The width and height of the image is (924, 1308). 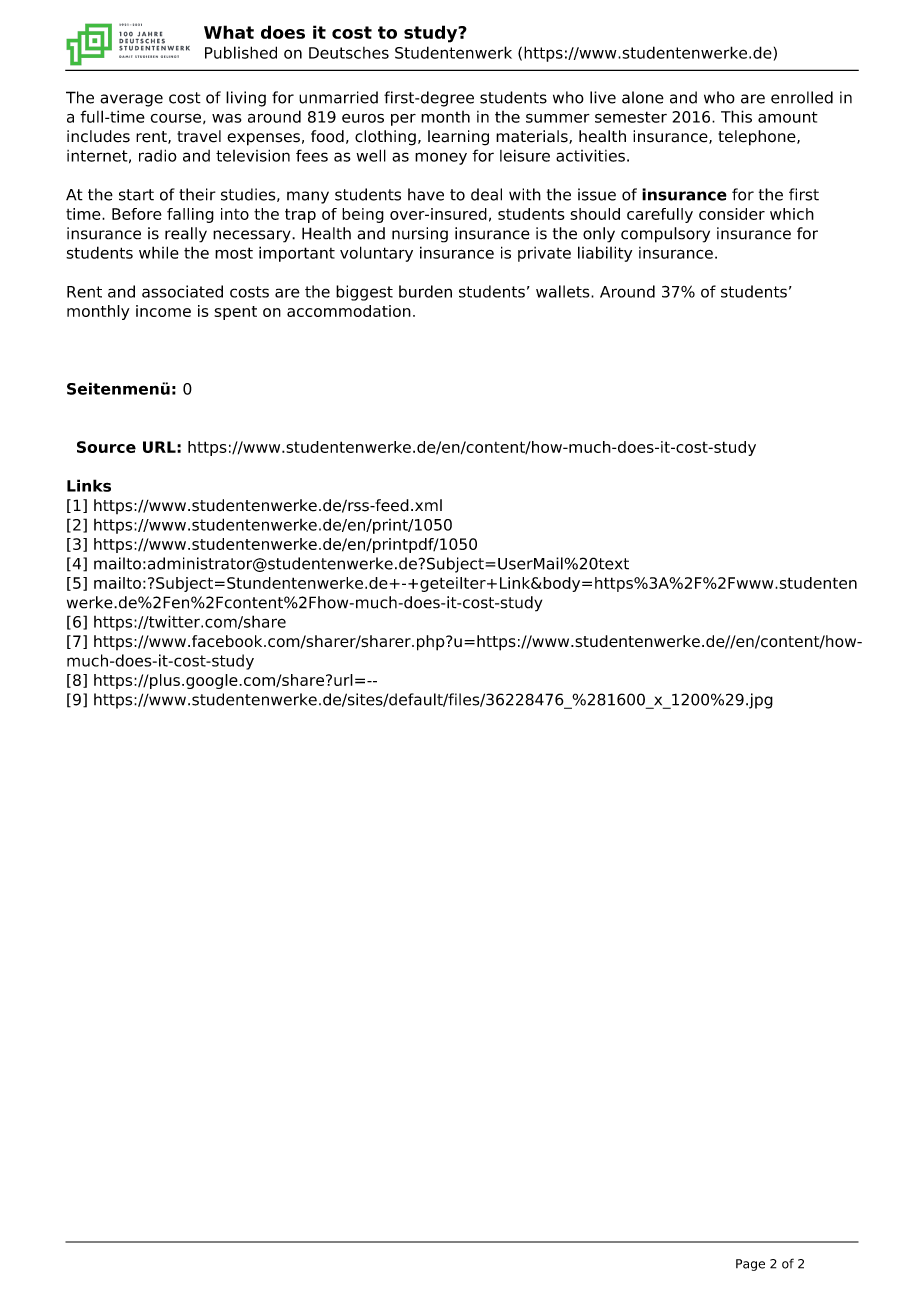 I want to click on This, so click(x=736, y=116).
